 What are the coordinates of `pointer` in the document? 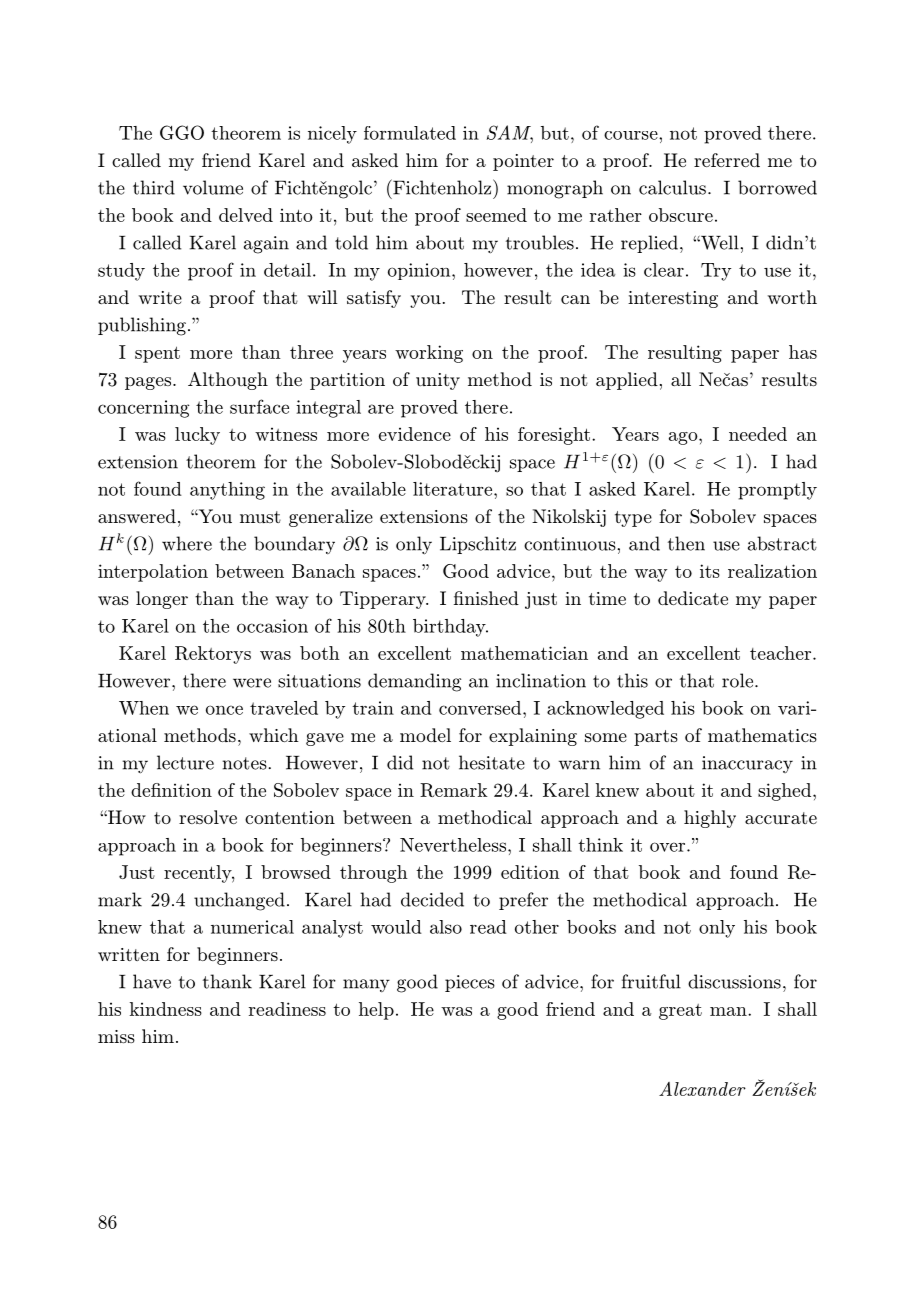 It's located at (523, 162).
